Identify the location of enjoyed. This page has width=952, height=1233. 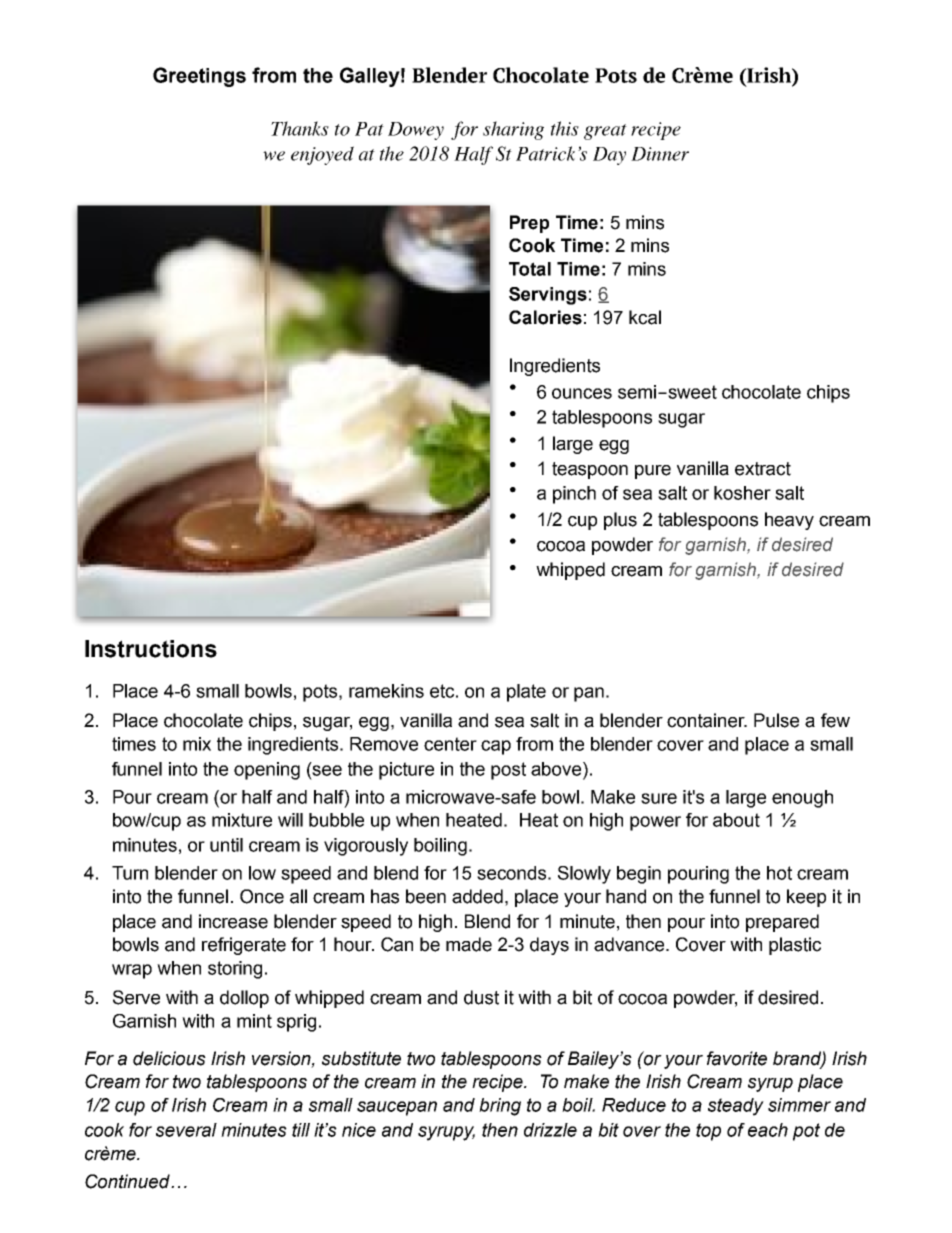
(322, 155).
